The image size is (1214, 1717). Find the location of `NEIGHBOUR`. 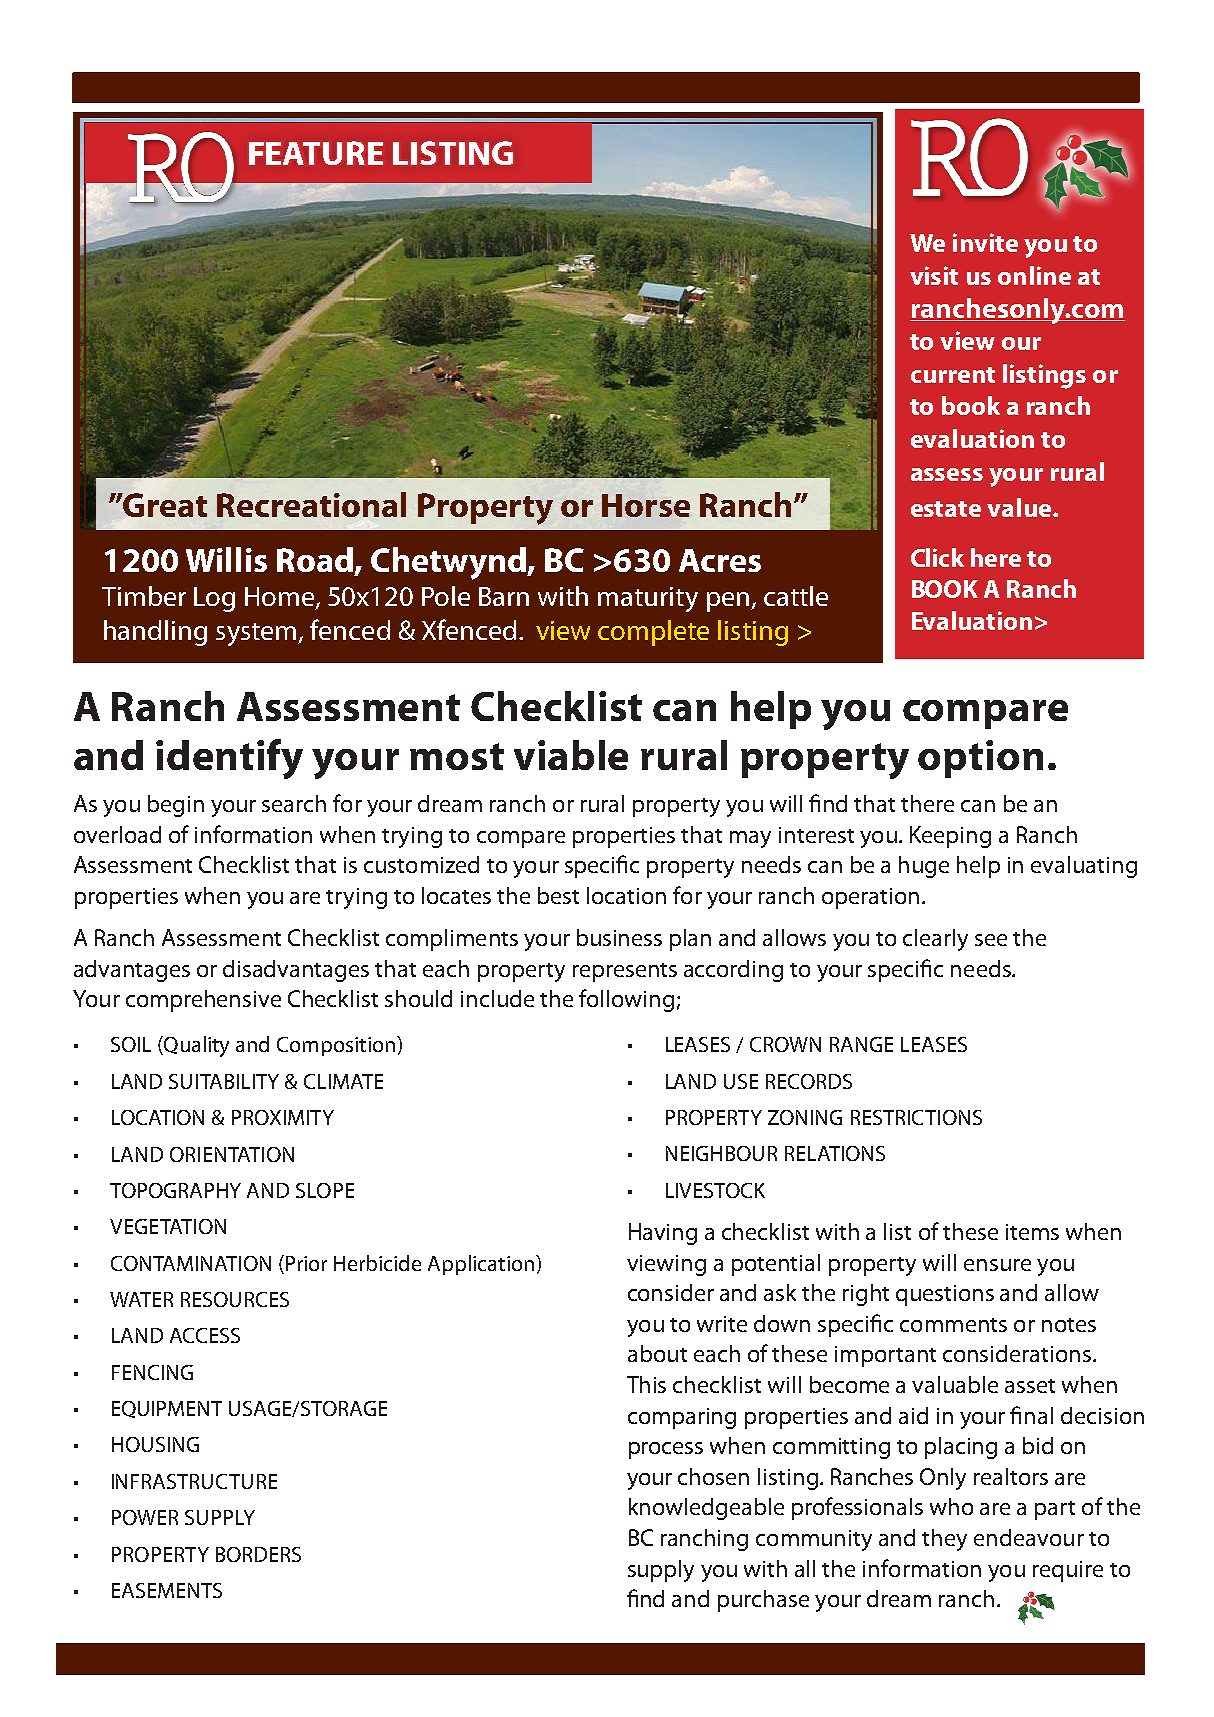

NEIGHBOUR is located at coordinates (721, 1153).
